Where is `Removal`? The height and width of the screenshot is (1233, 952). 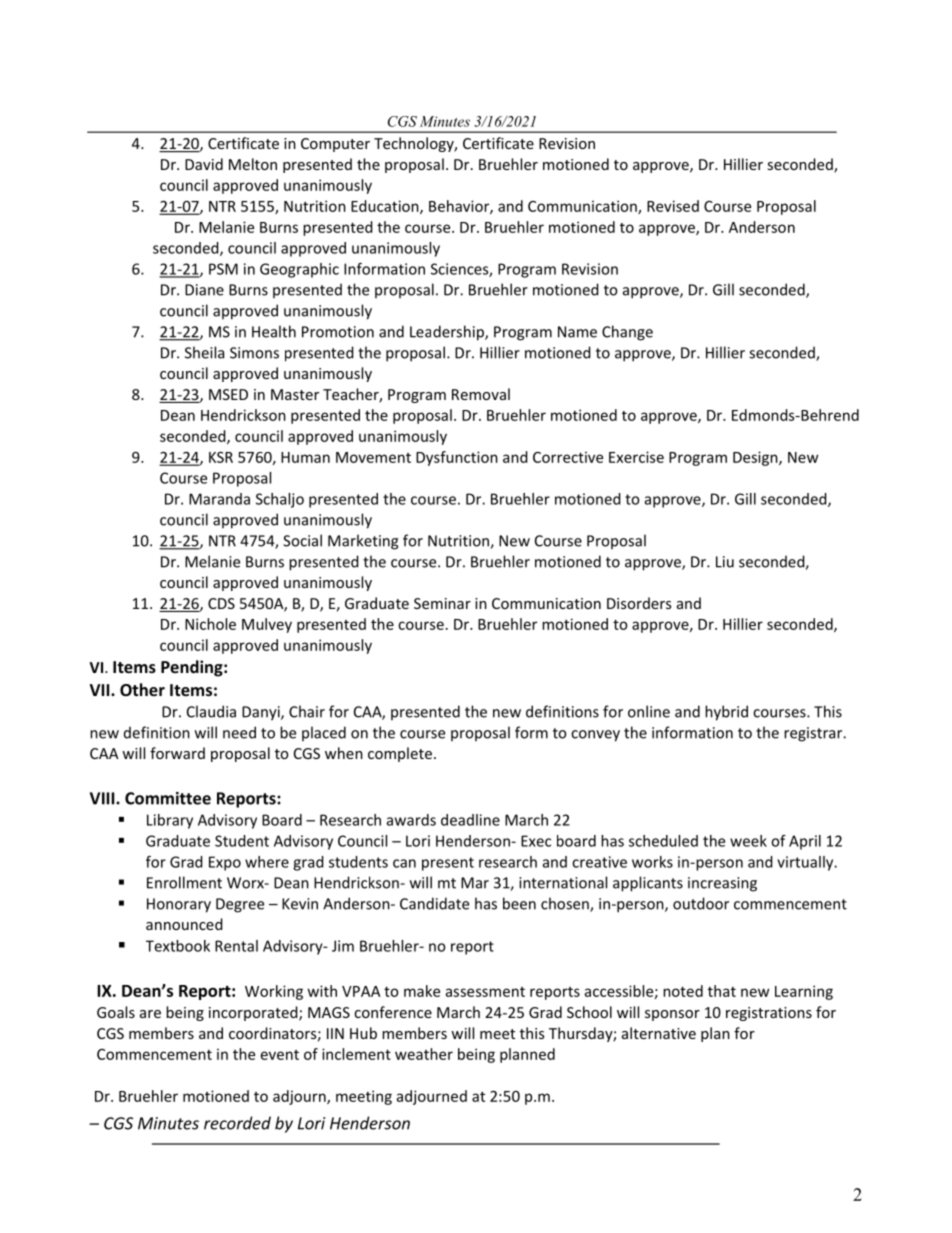 Removal is located at coordinates (481, 394).
